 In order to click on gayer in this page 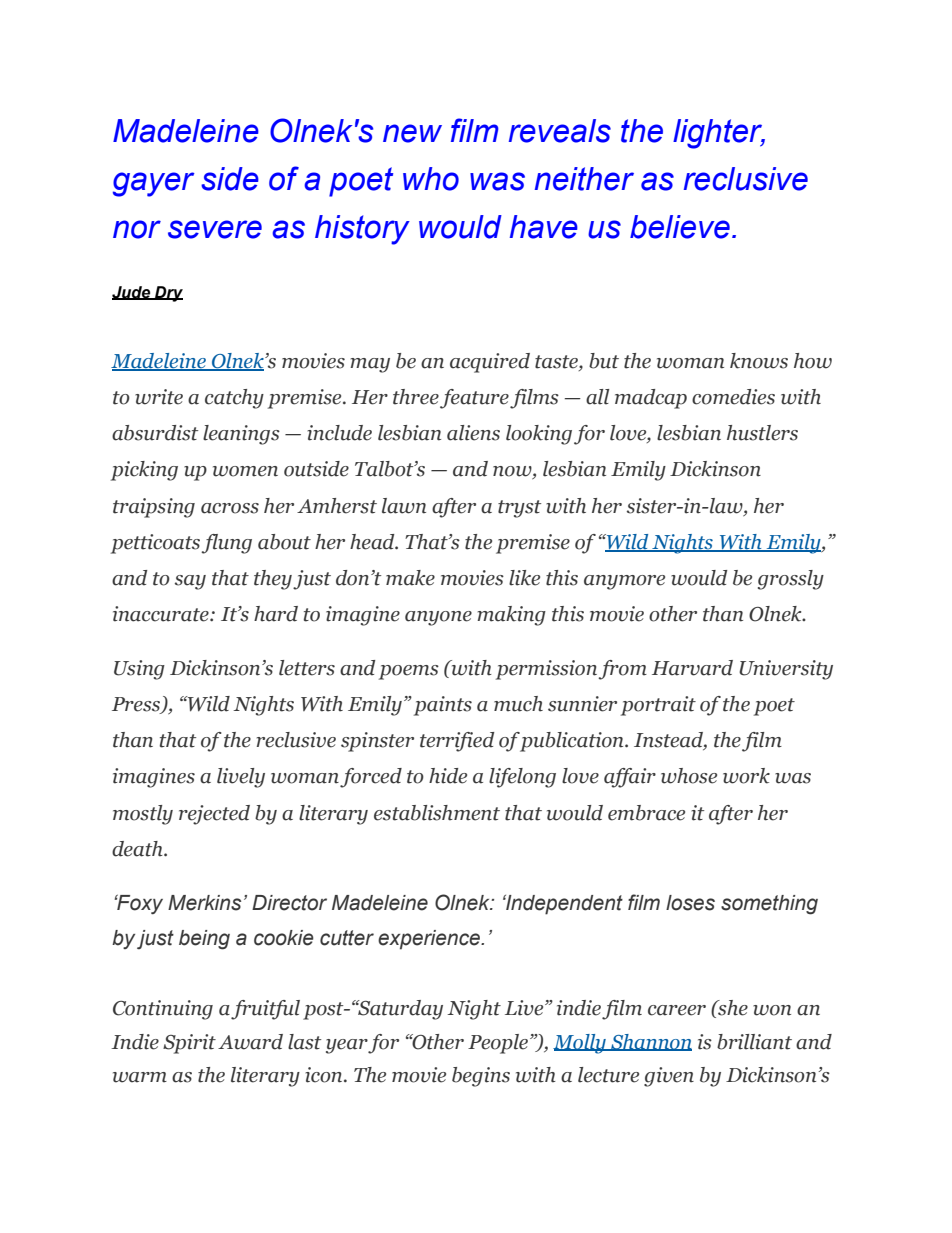, I will do `click(153, 184)`.
